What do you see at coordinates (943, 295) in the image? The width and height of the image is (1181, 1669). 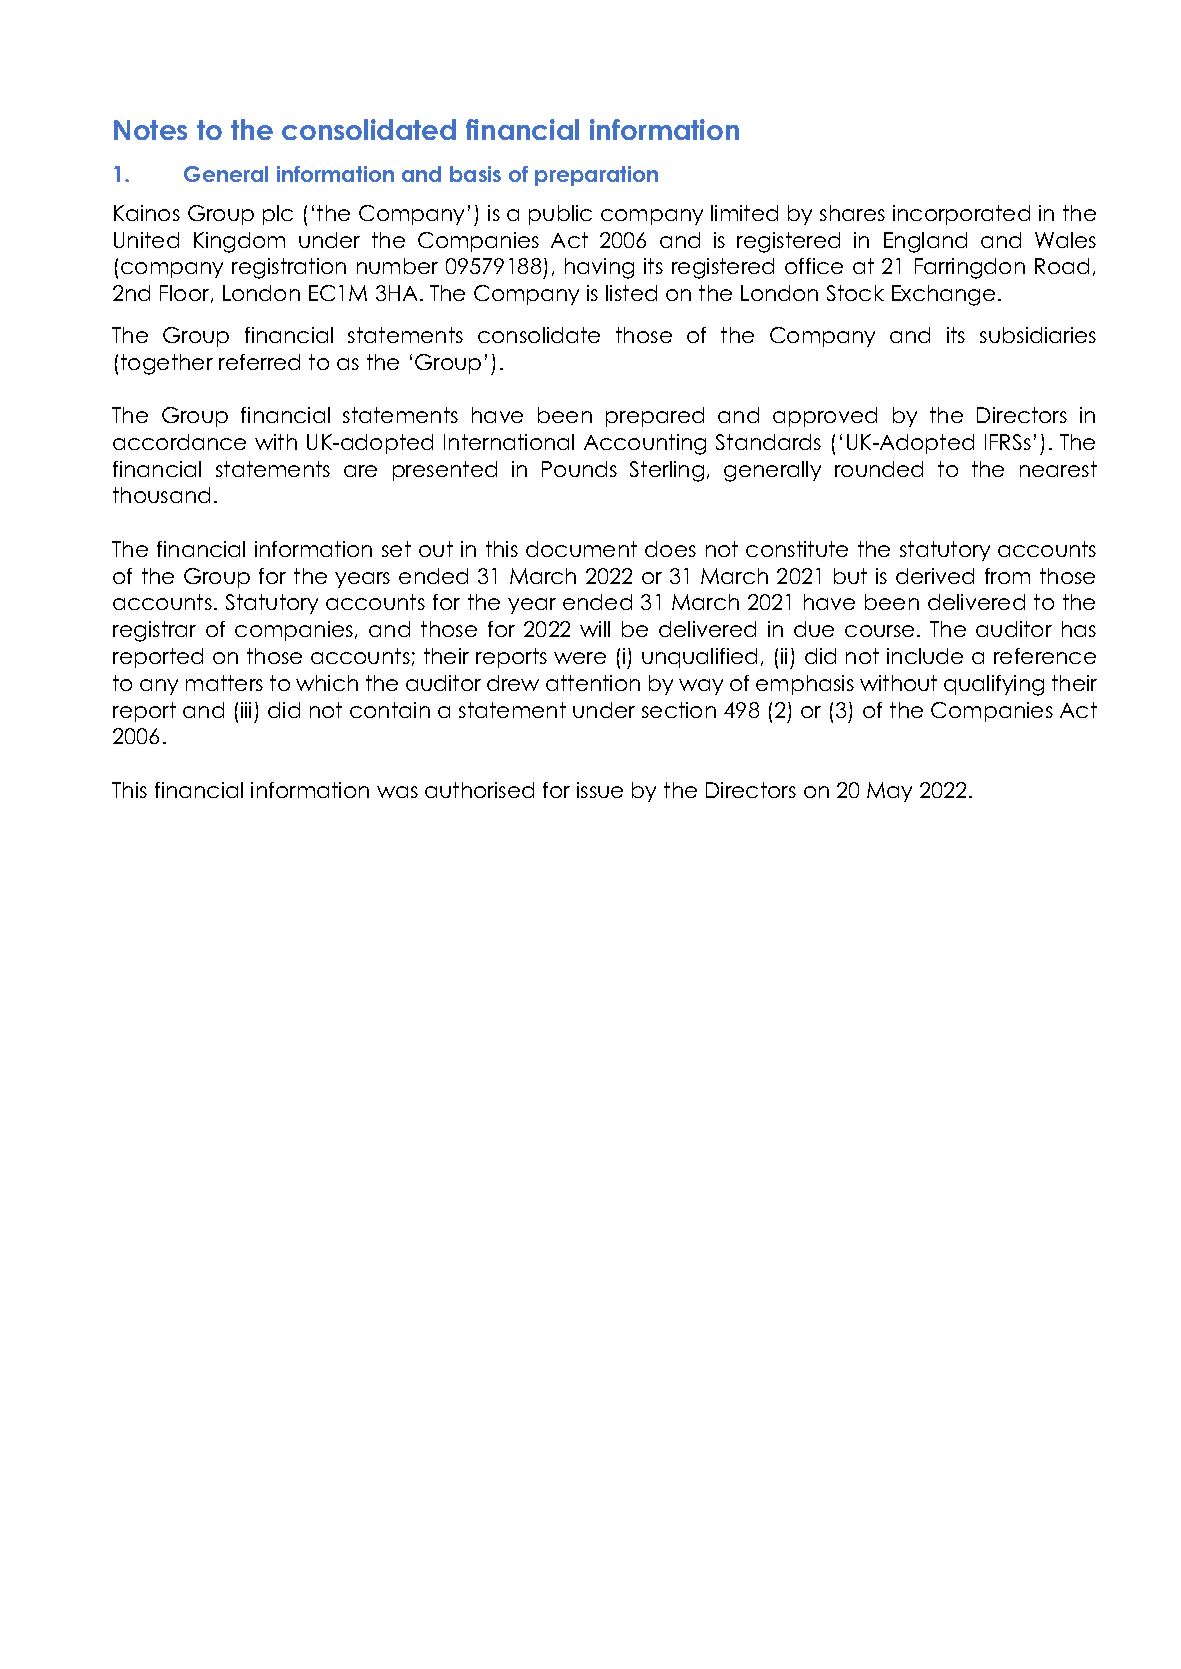 I see `Exchange` at bounding box center [943, 295].
